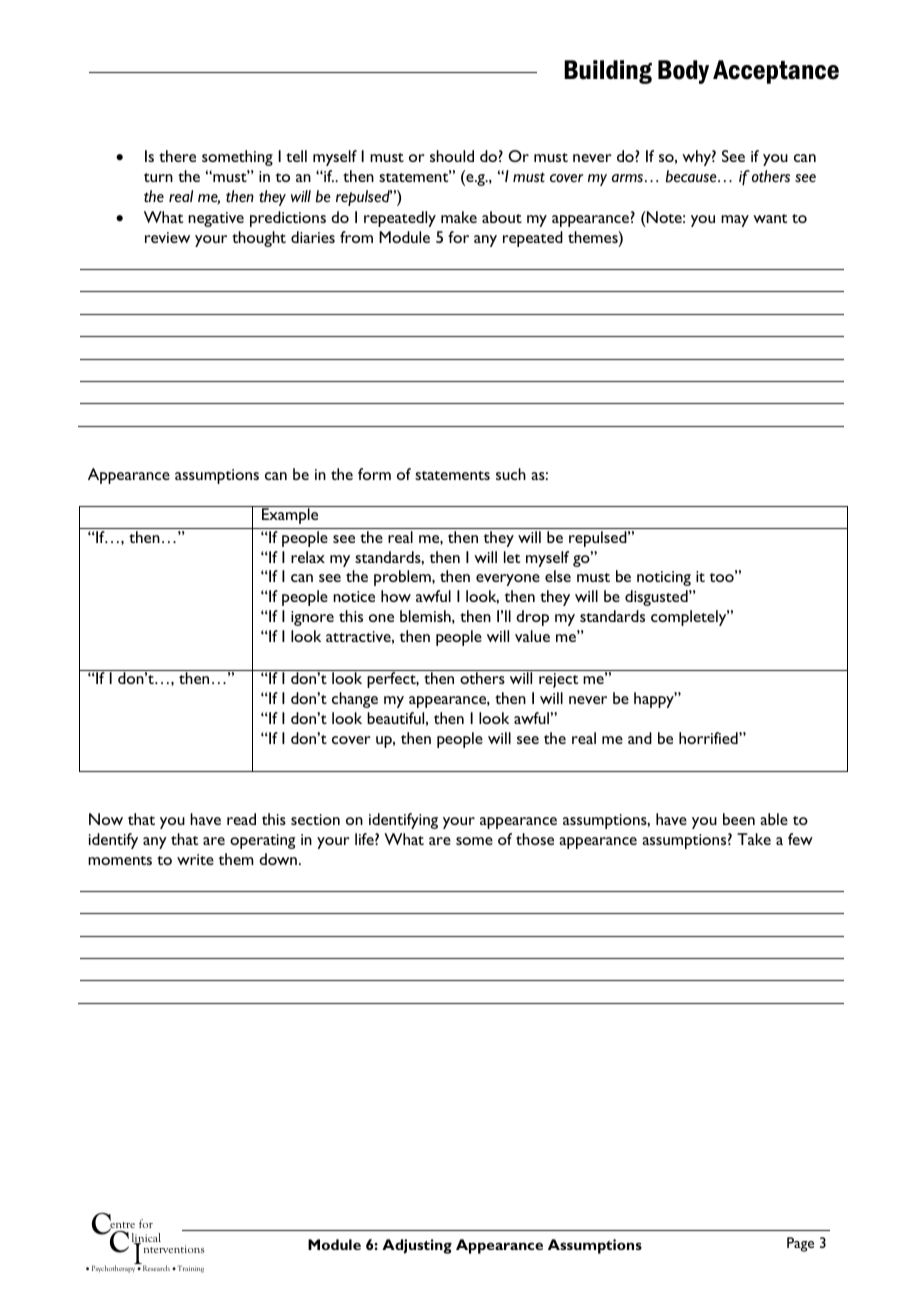 This document has height=1308, width=924. What do you see at coordinates (735, 221) in the document?
I see `may` at bounding box center [735, 221].
